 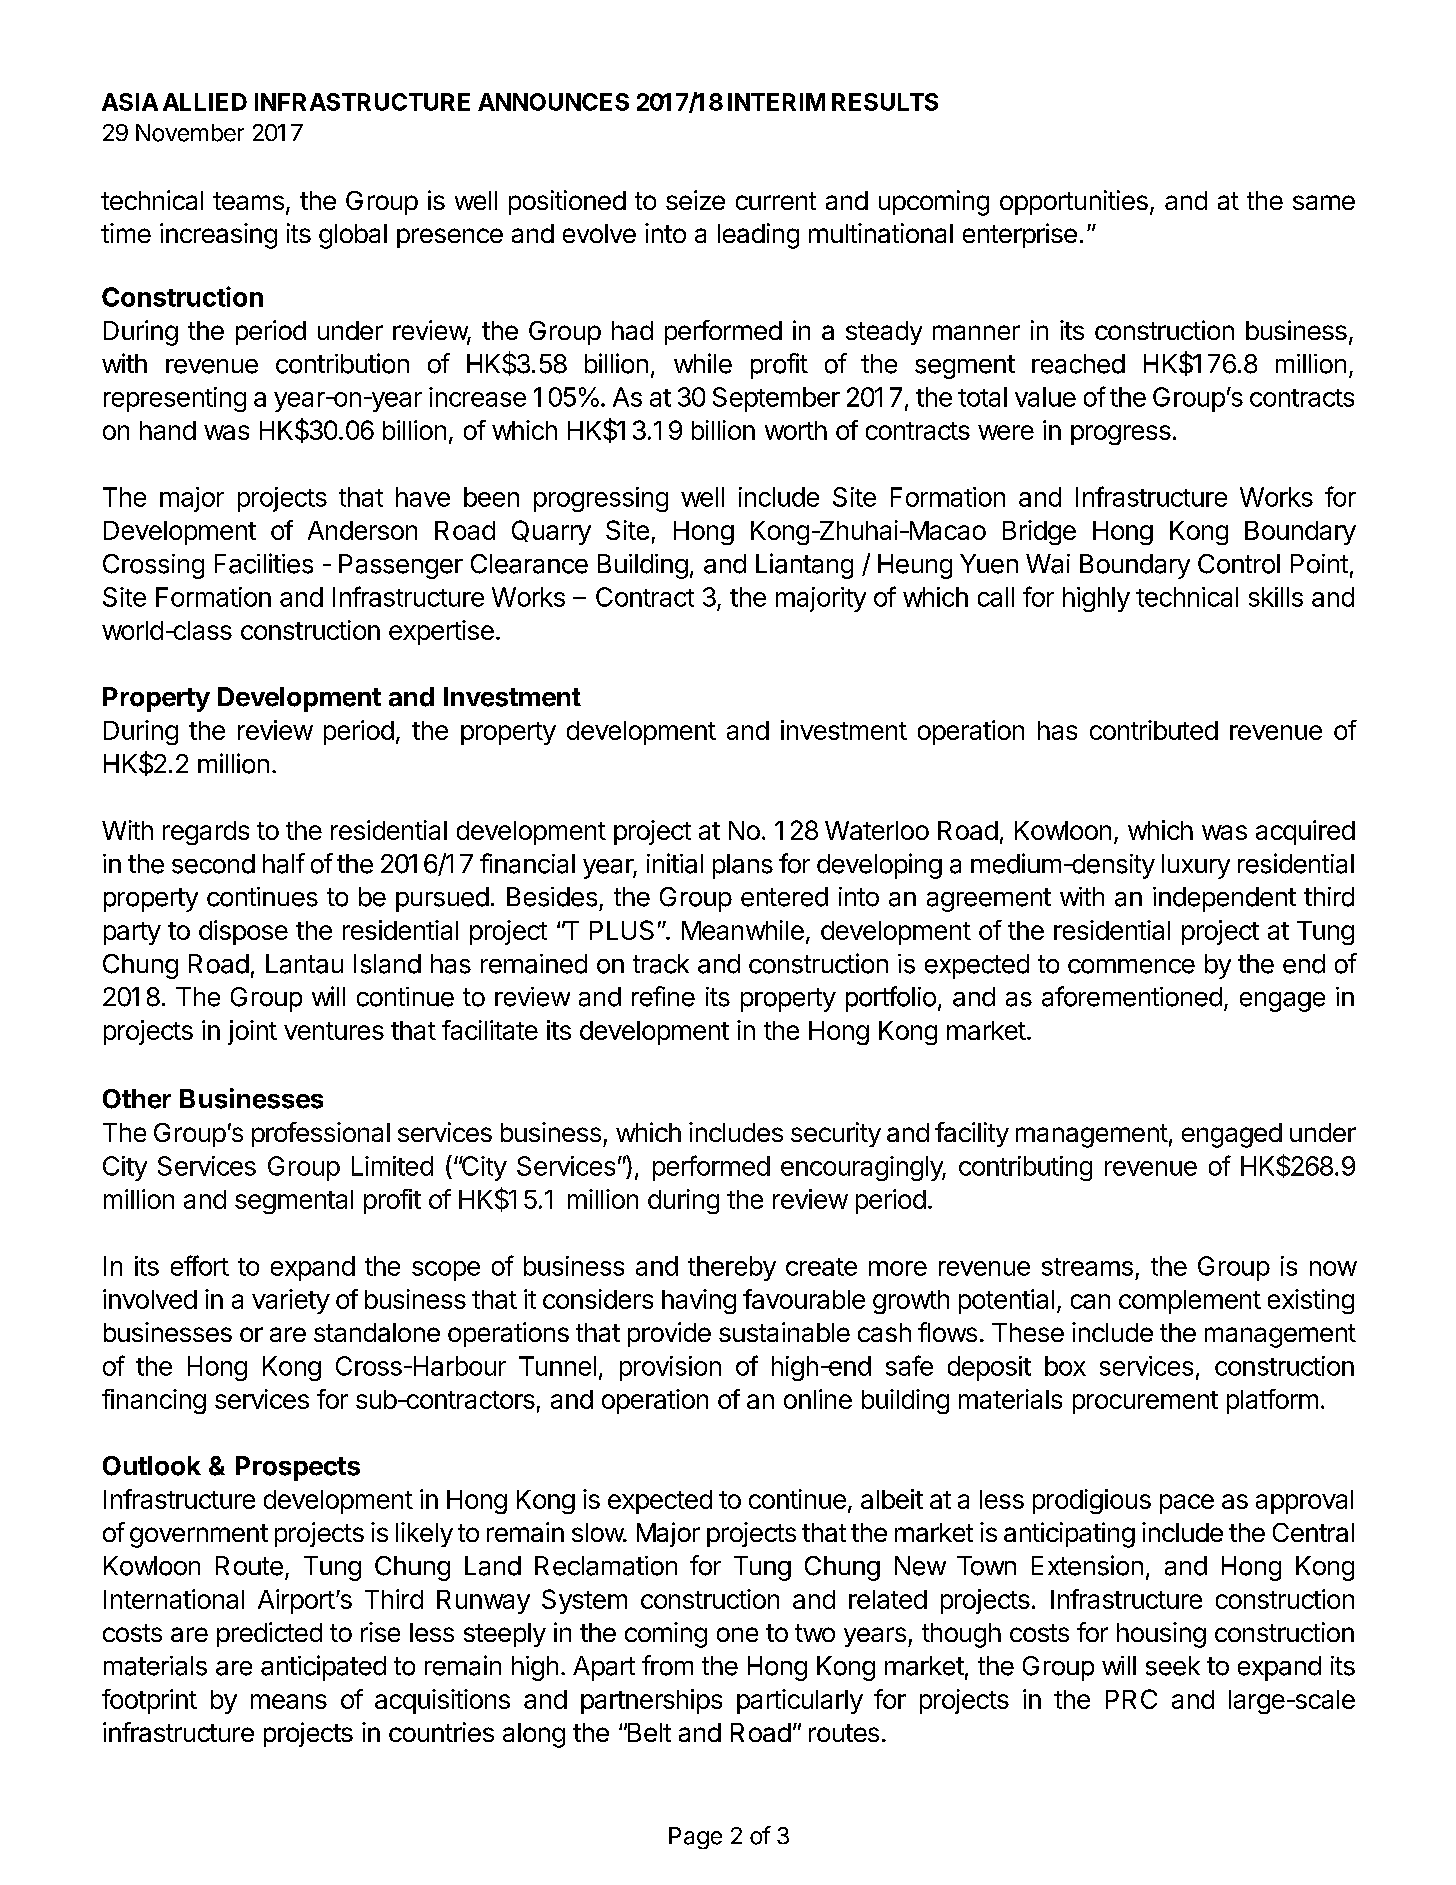 I want to click on teams, so click(x=248, y=201).
